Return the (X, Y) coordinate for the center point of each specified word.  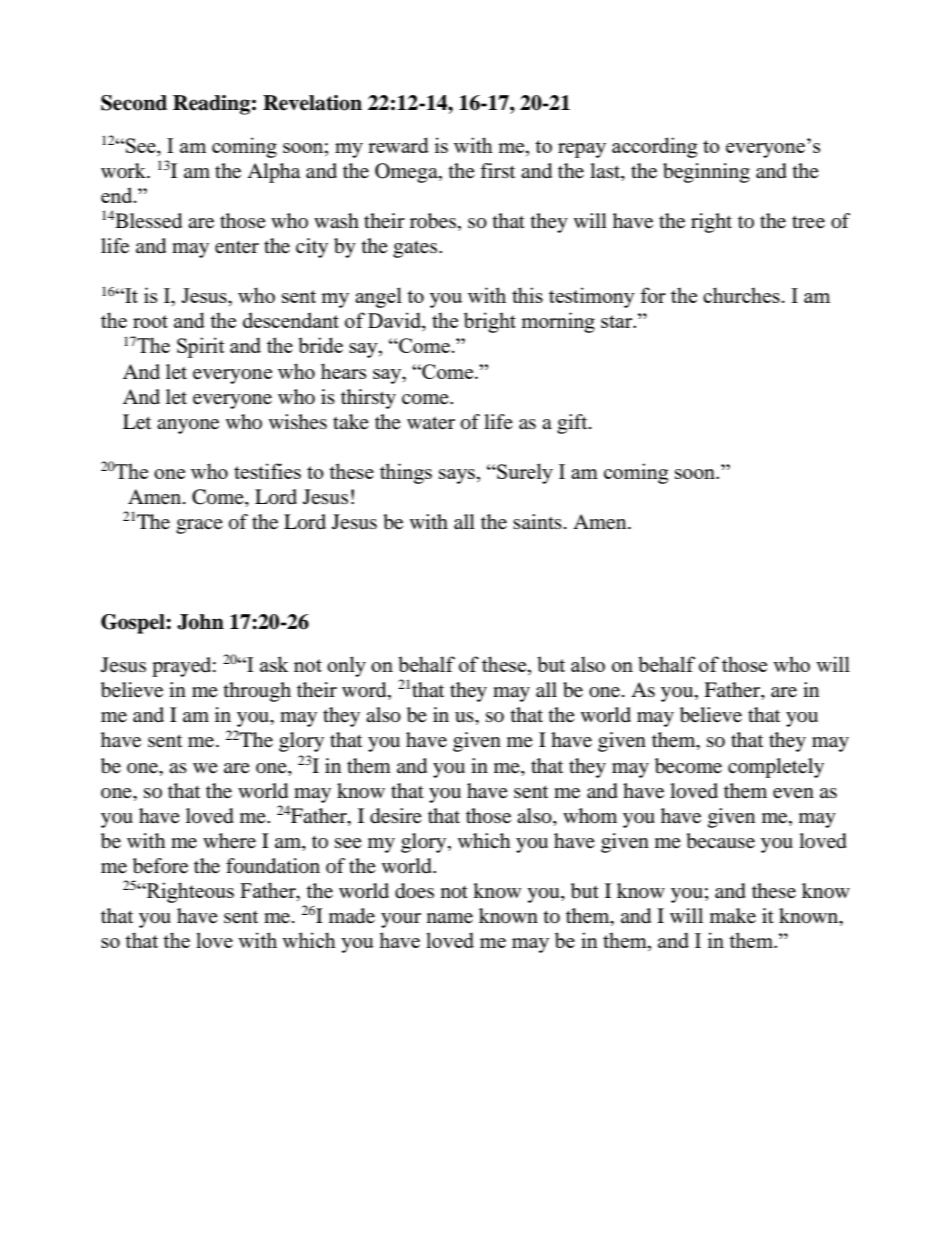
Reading (211, 105)
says (458, 476)
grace (199, 526)
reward (398, 145)
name (450, 918)
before (160, 866)
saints (537, 521)
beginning (706, 173)
